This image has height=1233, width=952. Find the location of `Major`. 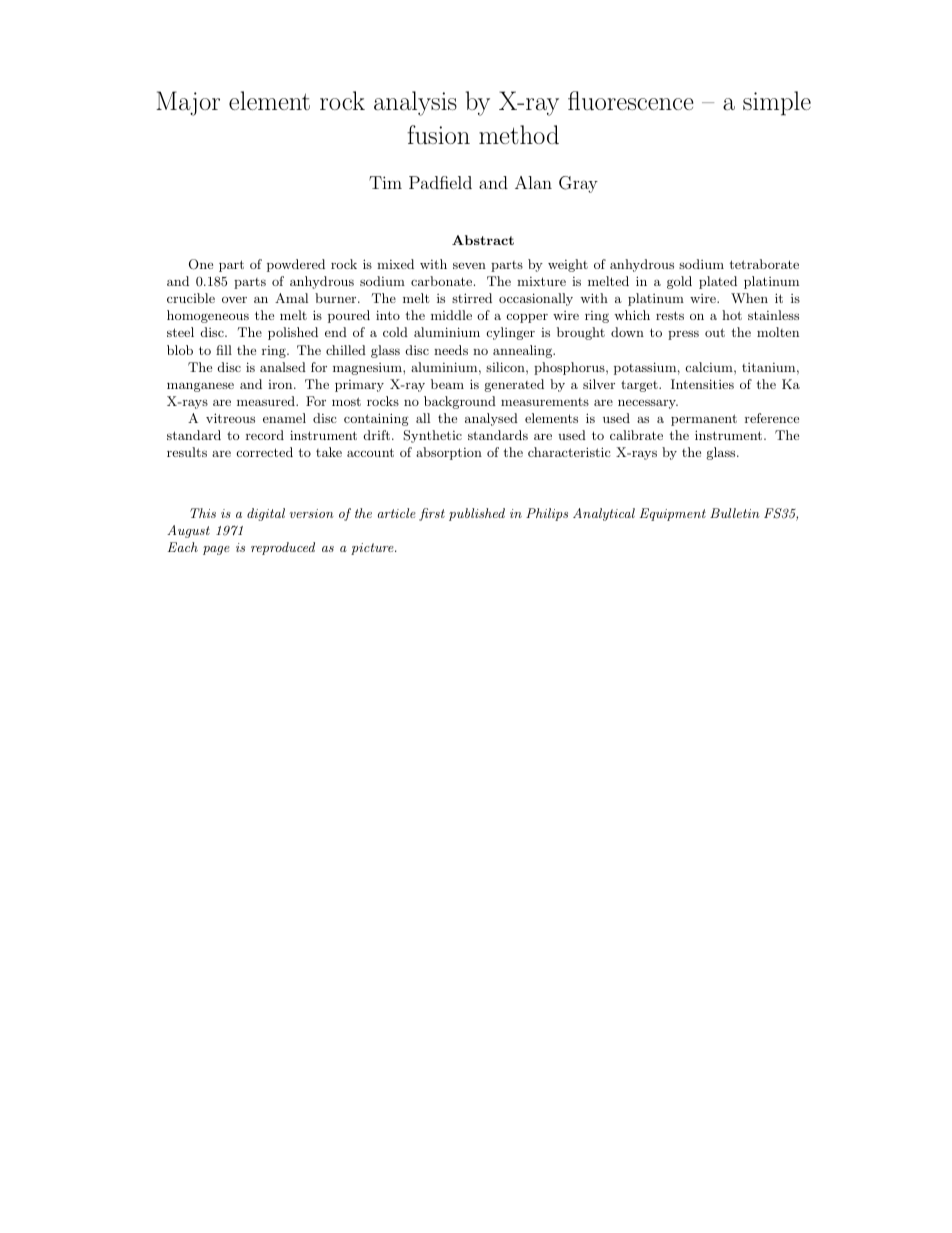

Major is located at coordinates (188, 103).
